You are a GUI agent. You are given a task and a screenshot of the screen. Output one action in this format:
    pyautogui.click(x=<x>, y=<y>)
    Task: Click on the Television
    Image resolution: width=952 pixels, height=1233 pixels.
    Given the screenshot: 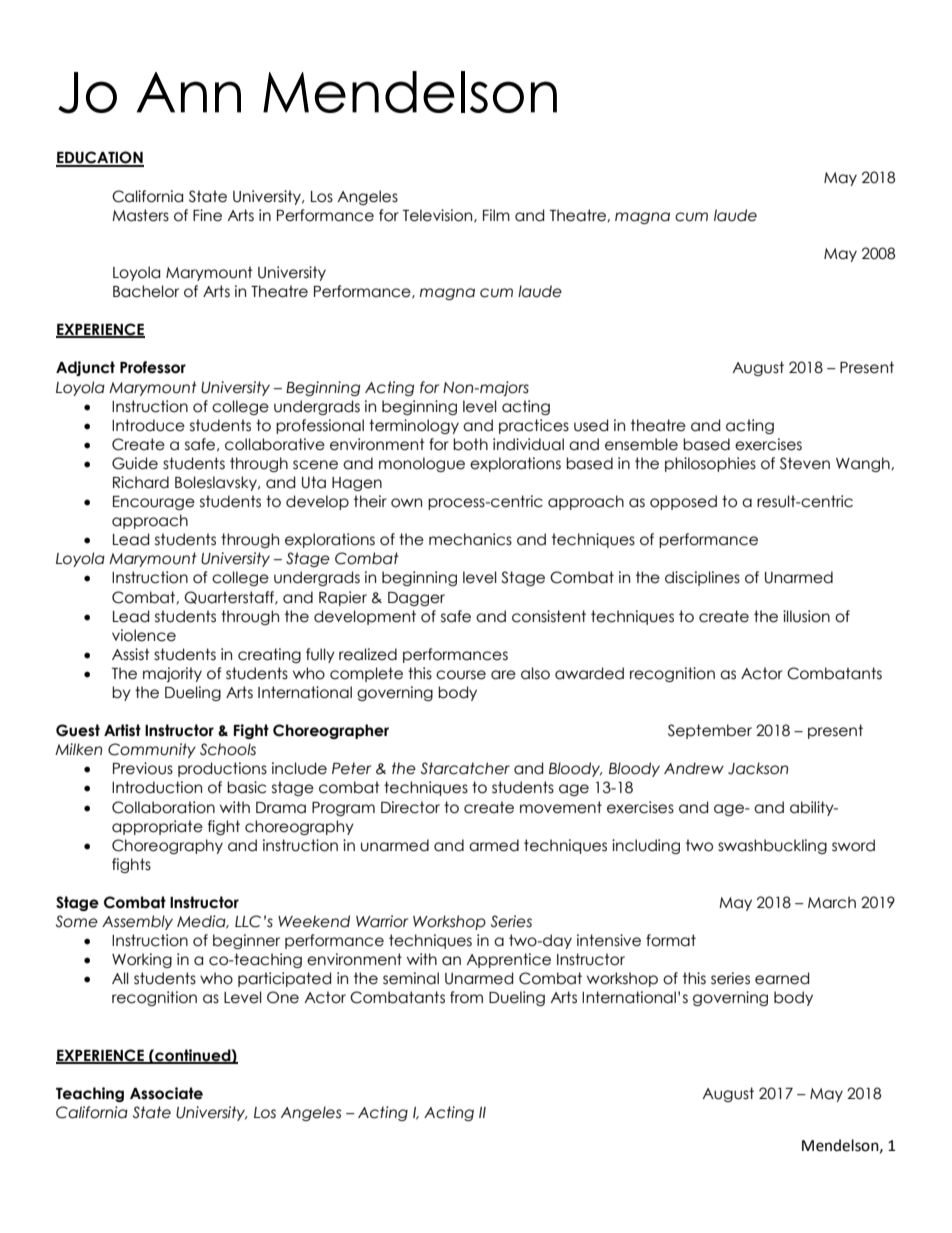 What is the action you would take?
    pyautogui.click(x=439, y=216)
